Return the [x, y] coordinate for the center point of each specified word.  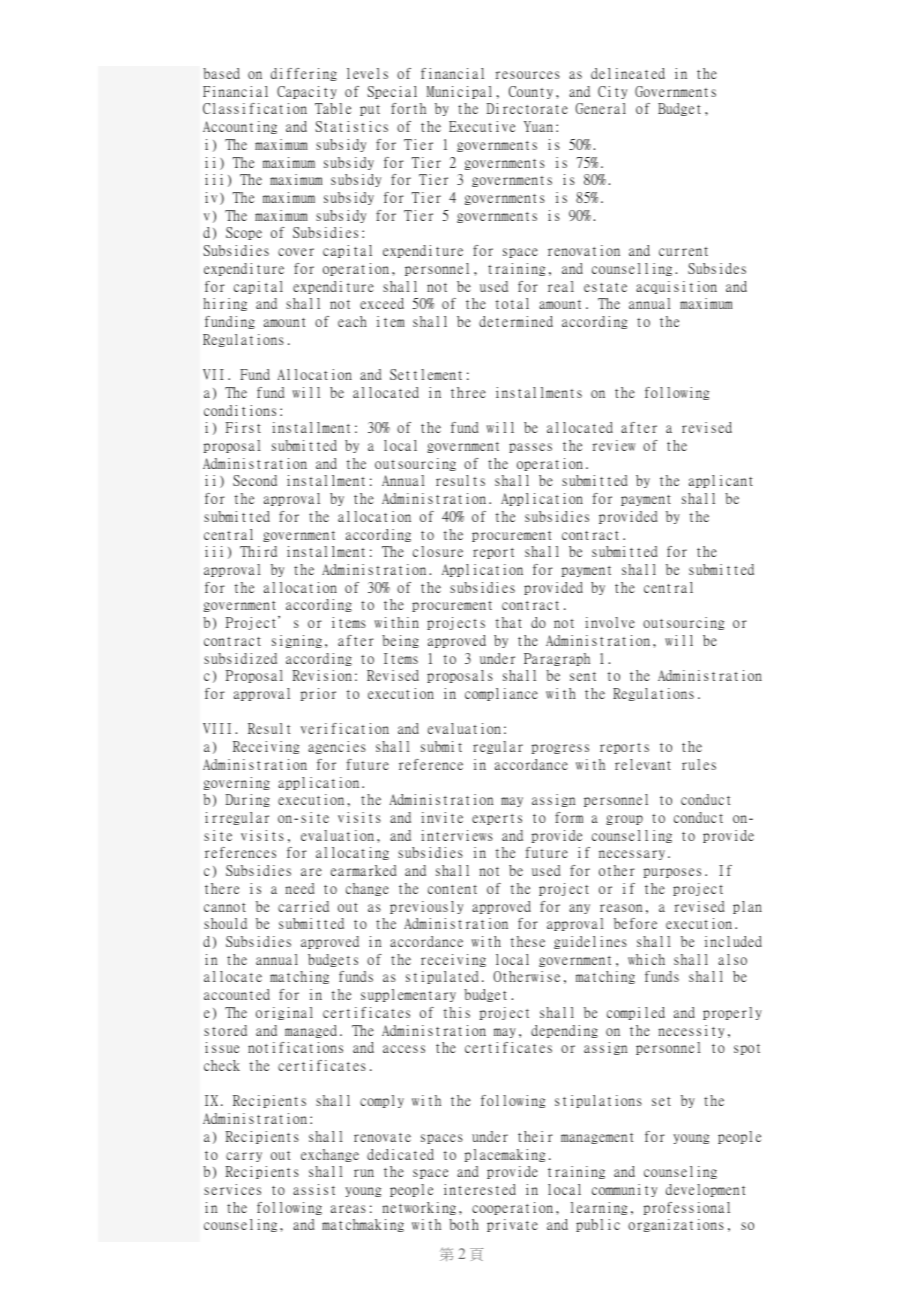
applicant [721, 481]
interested [480, 1189]
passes [530, 448]
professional [687, 1208]
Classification [255, 108]
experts [497, 819]
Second [255, 480]
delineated [628, 73]
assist [314, 1189]
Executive [482, 126]
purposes [672, 873]
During [248, 800]
